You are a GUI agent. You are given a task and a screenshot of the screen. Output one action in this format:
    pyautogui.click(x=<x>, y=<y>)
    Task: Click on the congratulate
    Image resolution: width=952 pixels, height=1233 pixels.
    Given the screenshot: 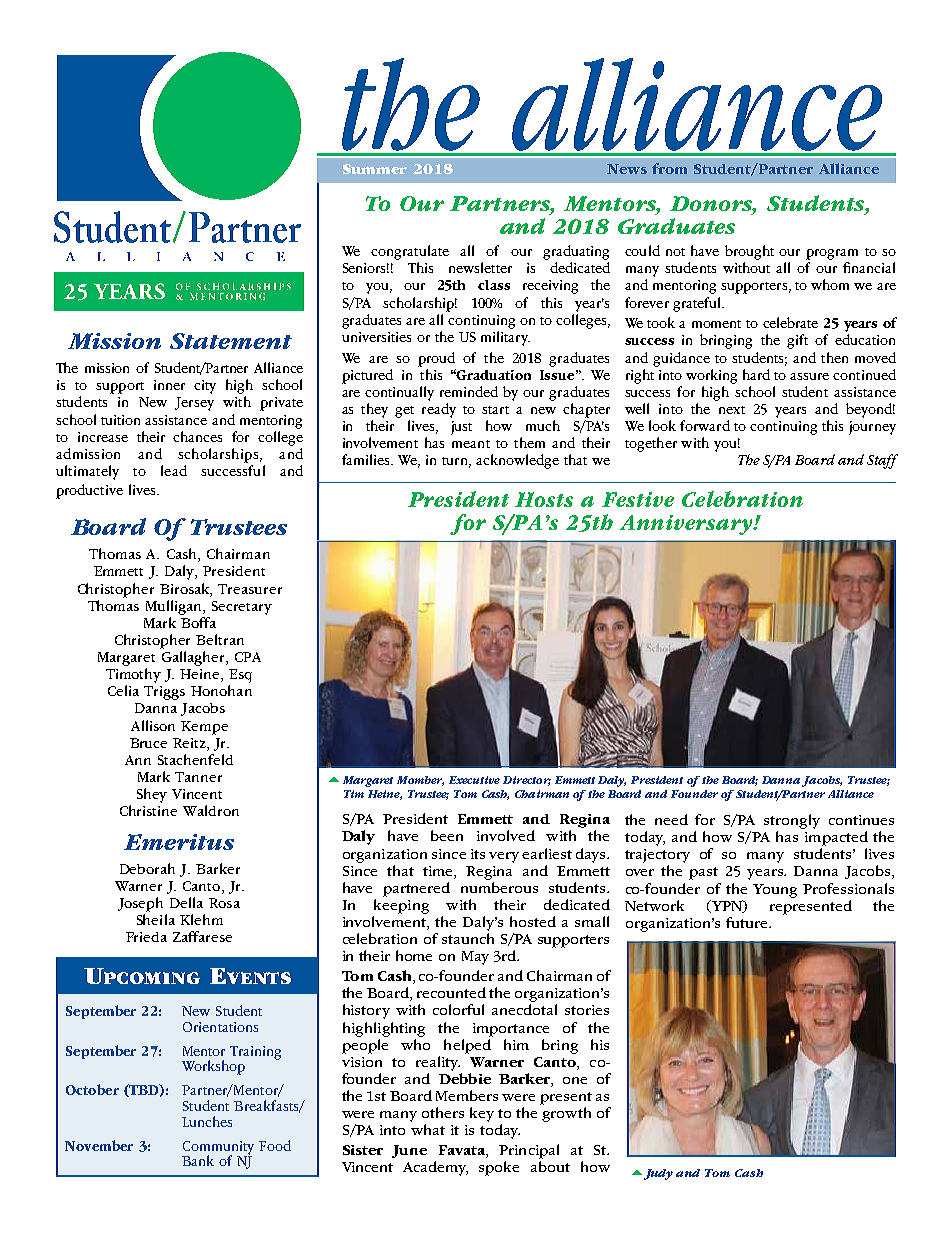 What is the action you would take?
    pyautogui.click(x=410, y=252)
